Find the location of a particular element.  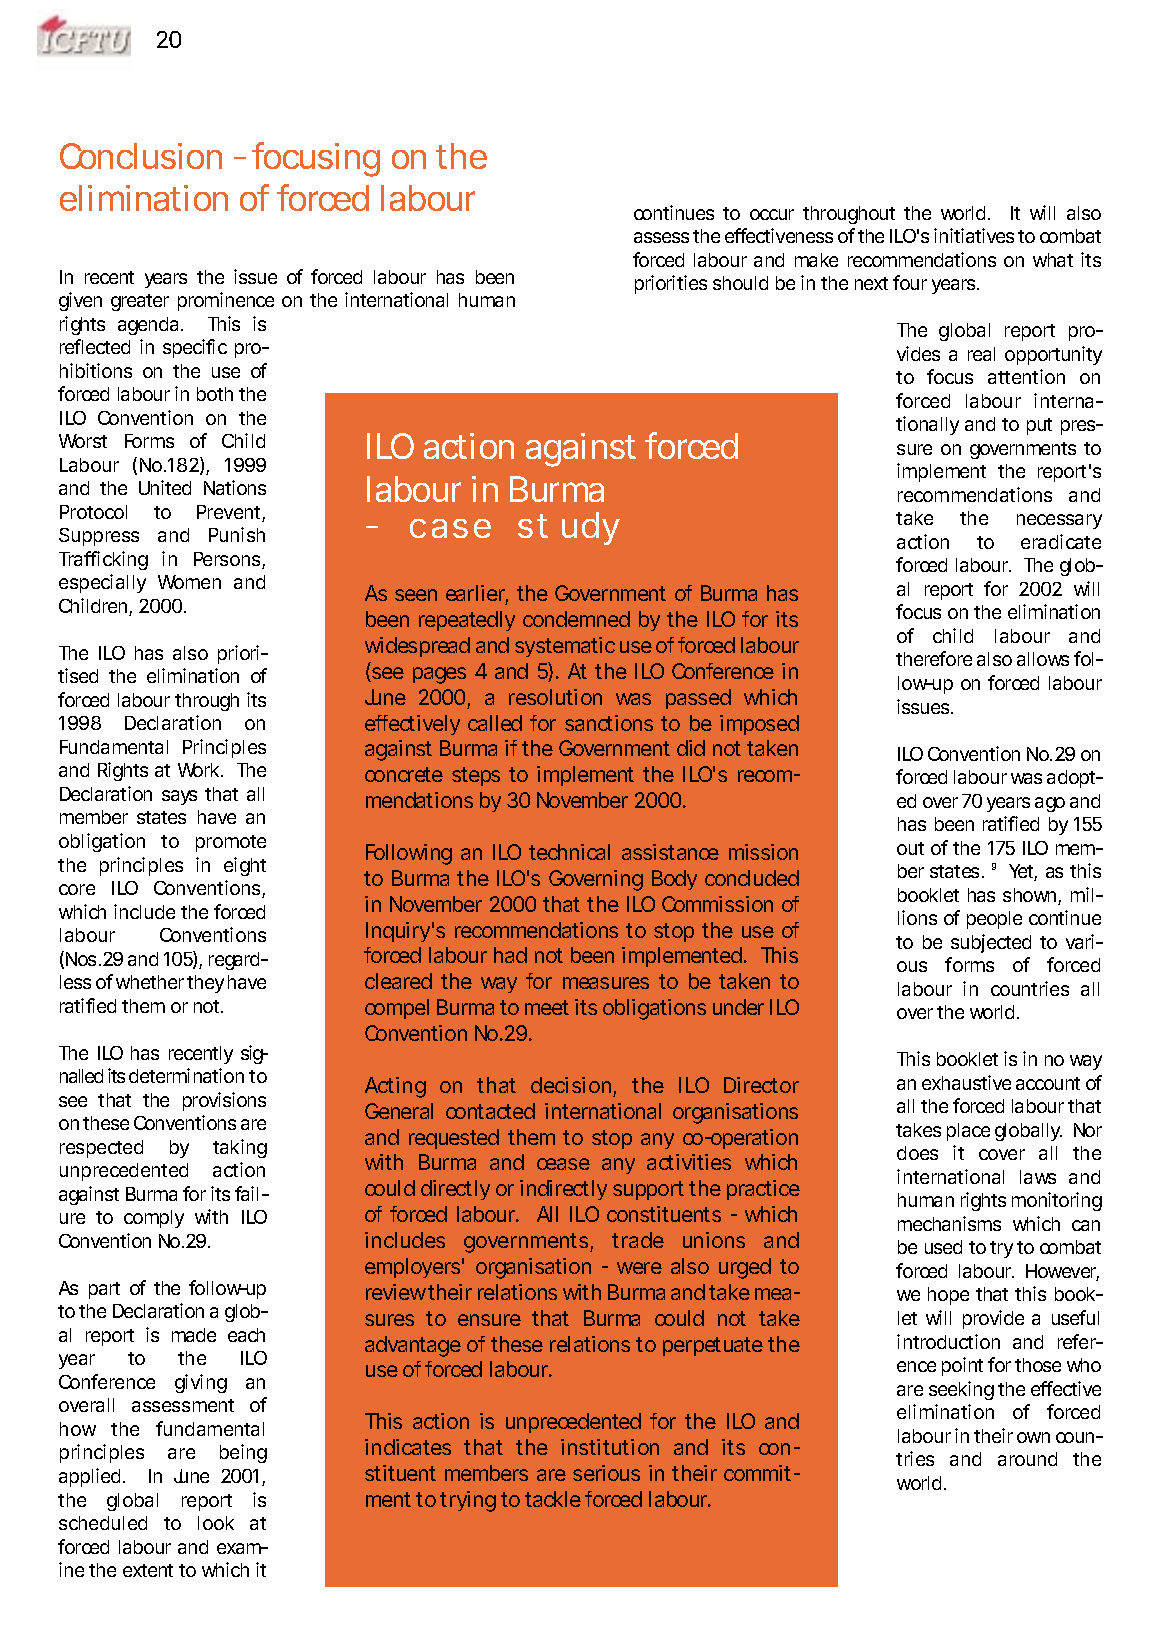

tackle is located at coordinates (553, 1499).
